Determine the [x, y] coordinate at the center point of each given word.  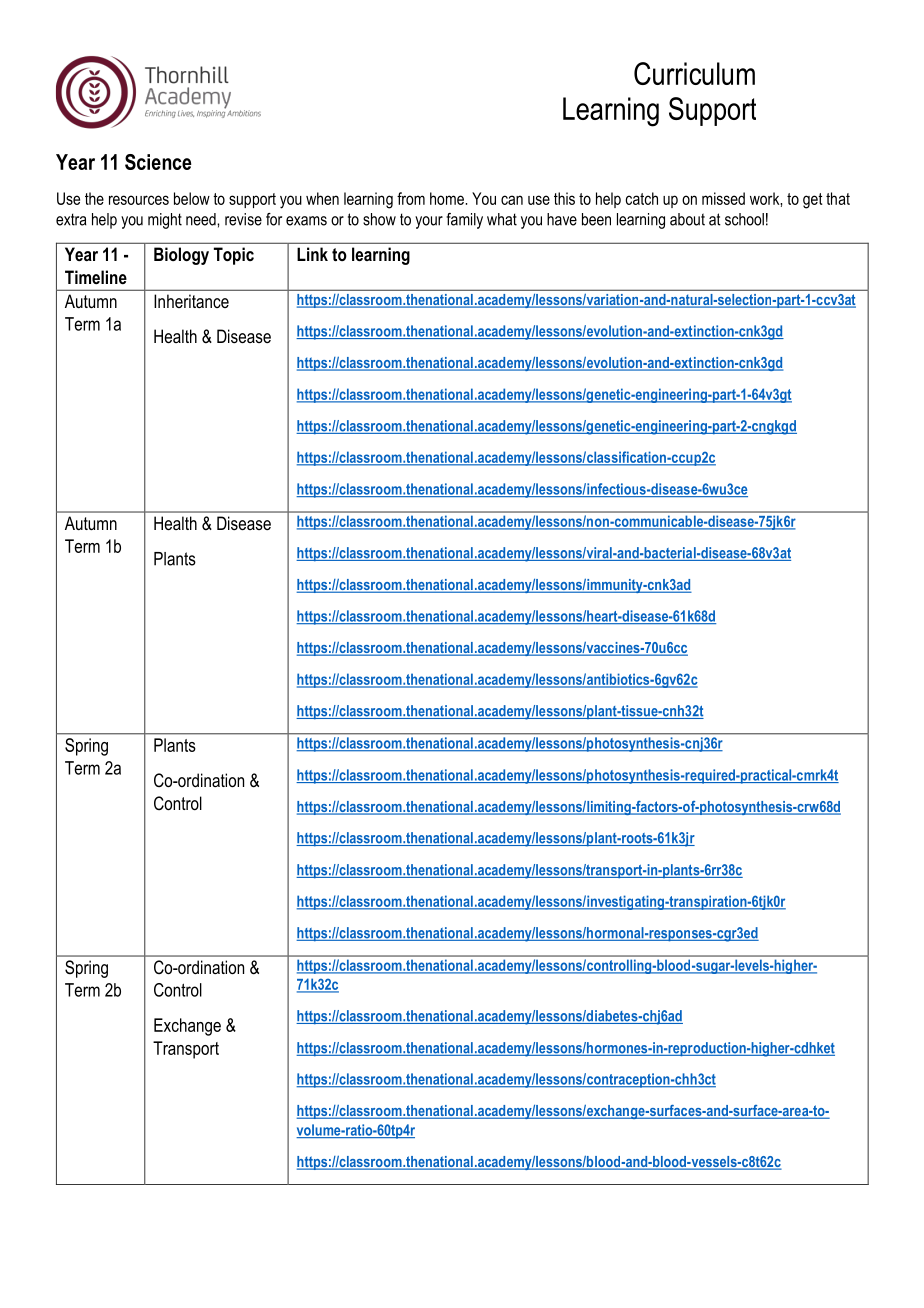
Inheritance [191, 301]
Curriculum [694, 73]
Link [312, 254]
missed [723, 198]
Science [158, 162]
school [744, 219]
